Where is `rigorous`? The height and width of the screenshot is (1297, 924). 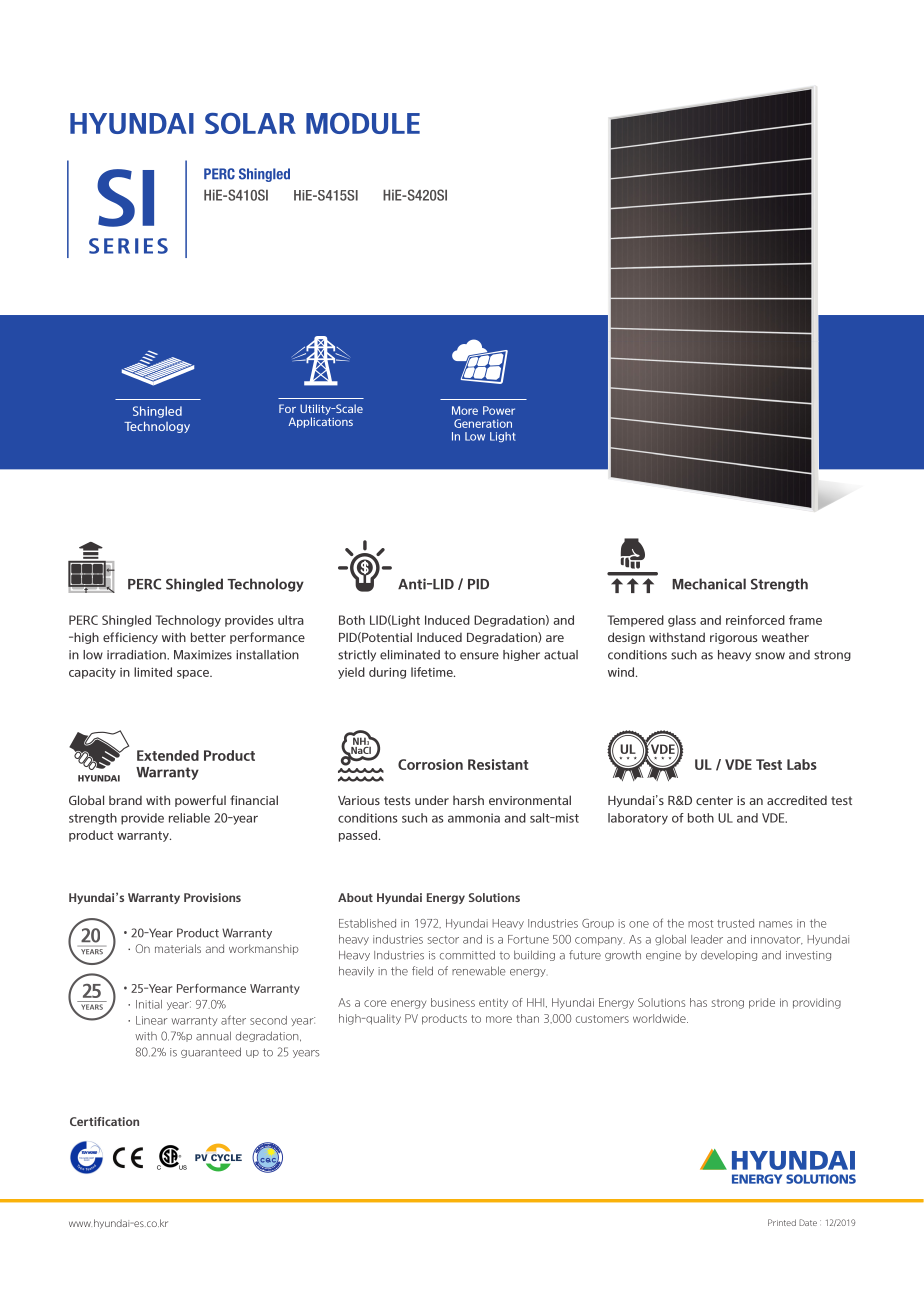 rigorous is located at coordinates (733, 638).
